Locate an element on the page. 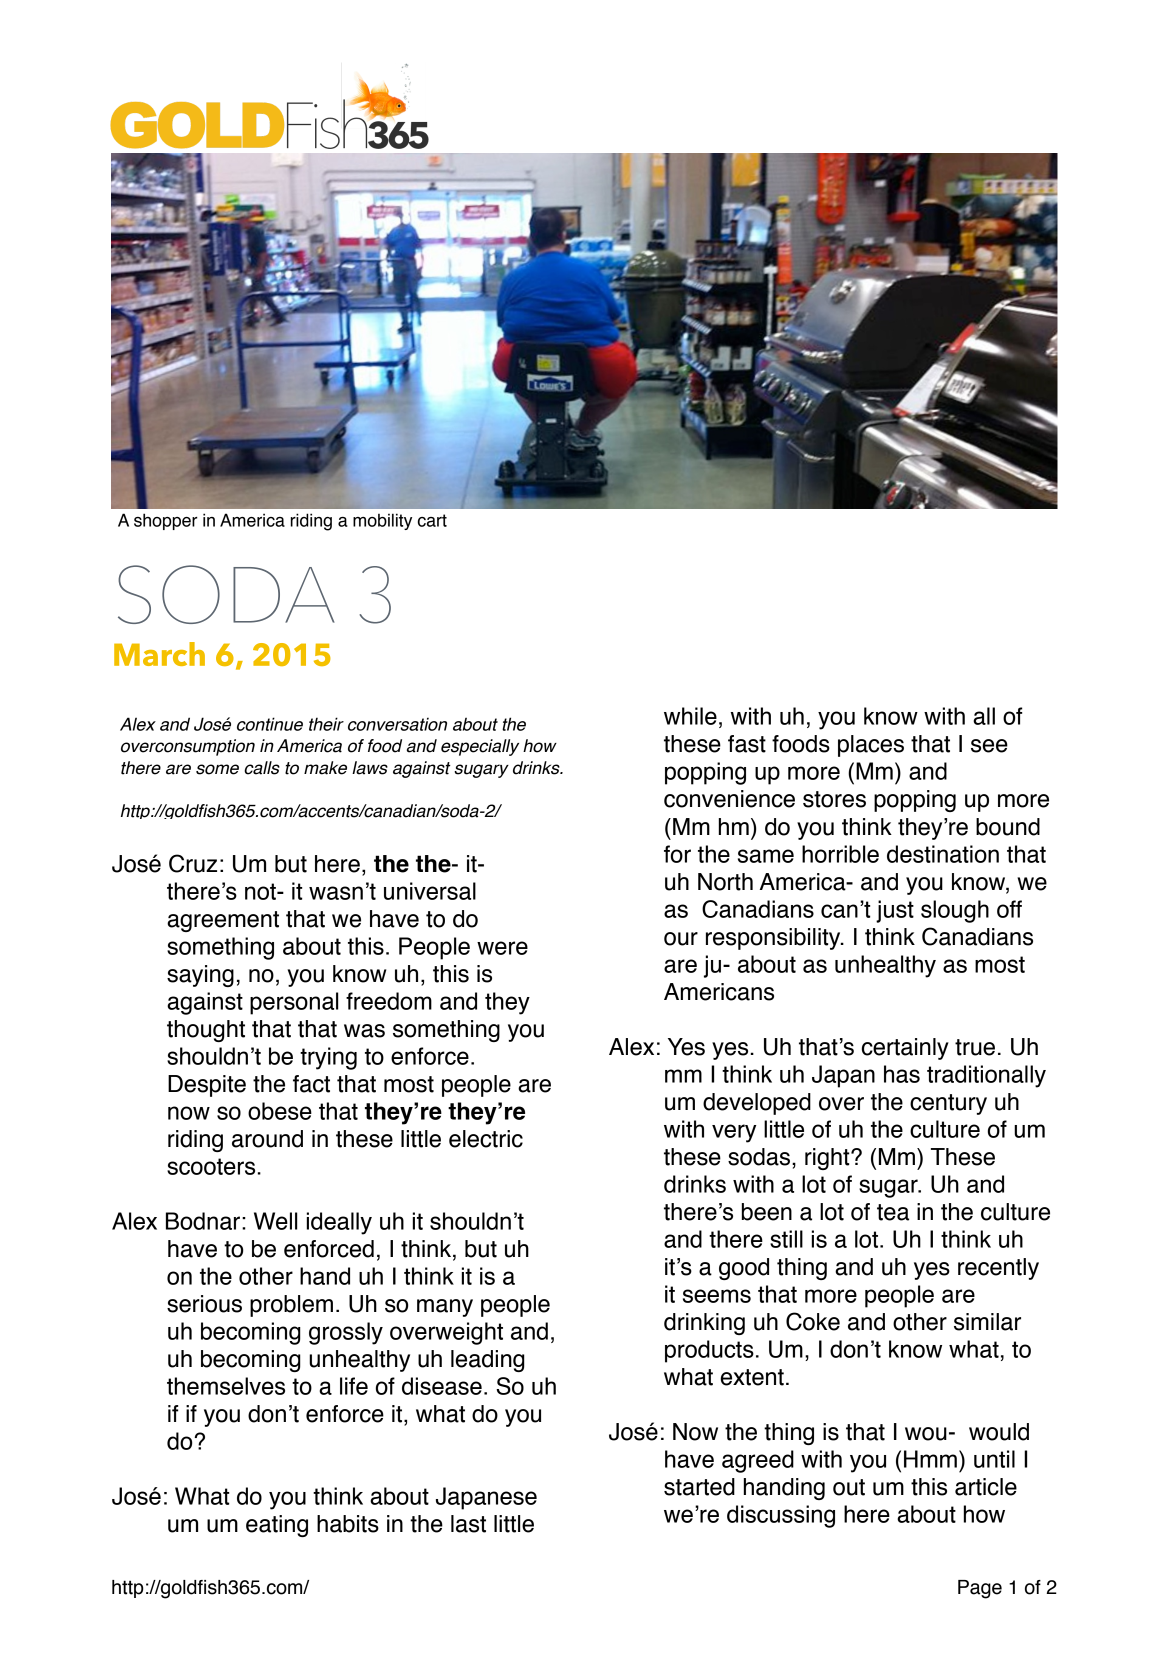 Image resolution: width=1169 pixels, height=1654 pixels. shopper is located at coordinates (166, 521).
